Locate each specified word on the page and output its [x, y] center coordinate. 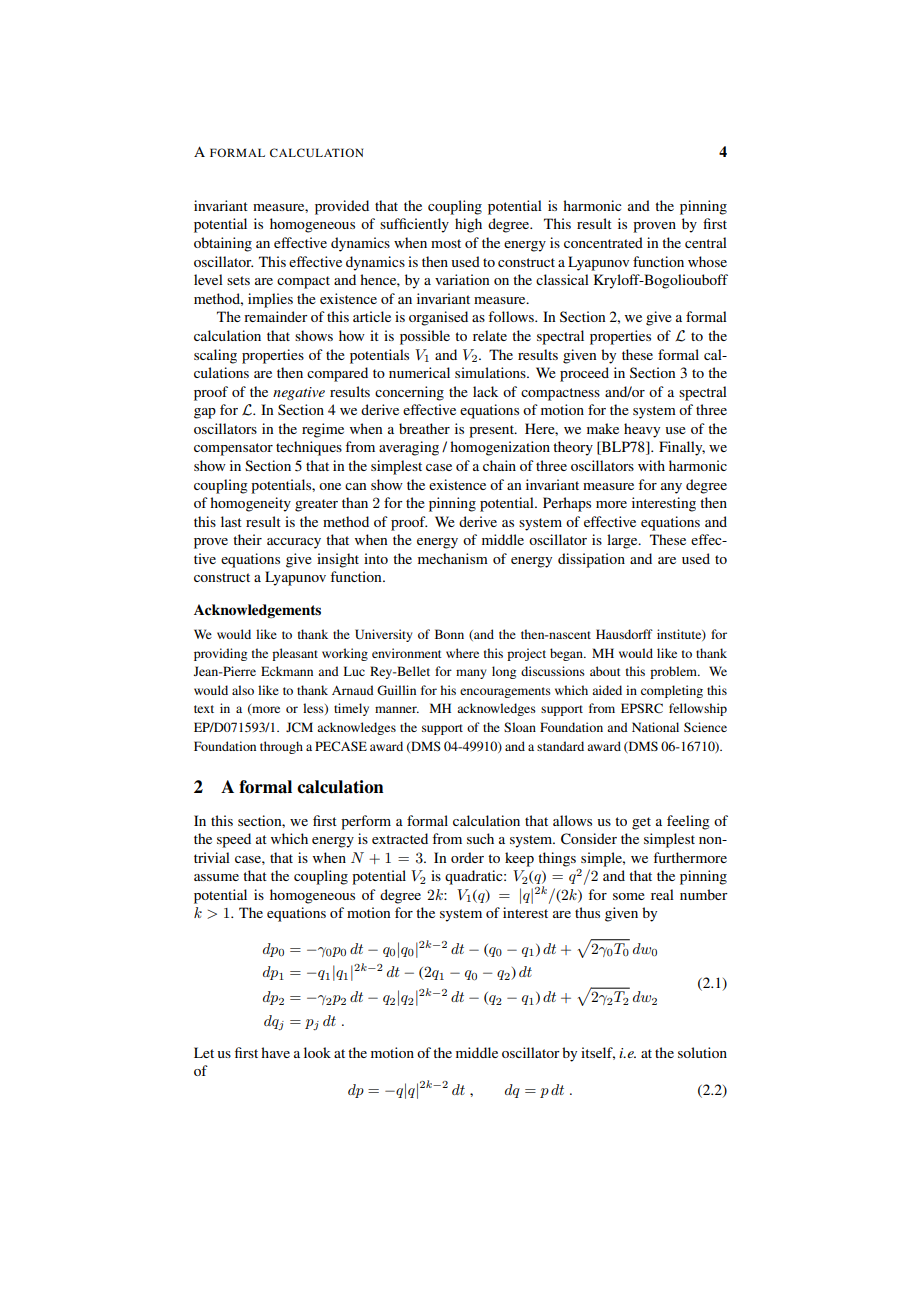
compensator [233, 449]
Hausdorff [624, 634]
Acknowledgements [257, 611]
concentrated [603, 242]
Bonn [449, 634]
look [317, 1052]
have [275, 1052]
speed [234, 840]
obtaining [223, 244]
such [480, 838]
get [641, 823]
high [468, 225]
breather [424, 428]
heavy [642, 430]
